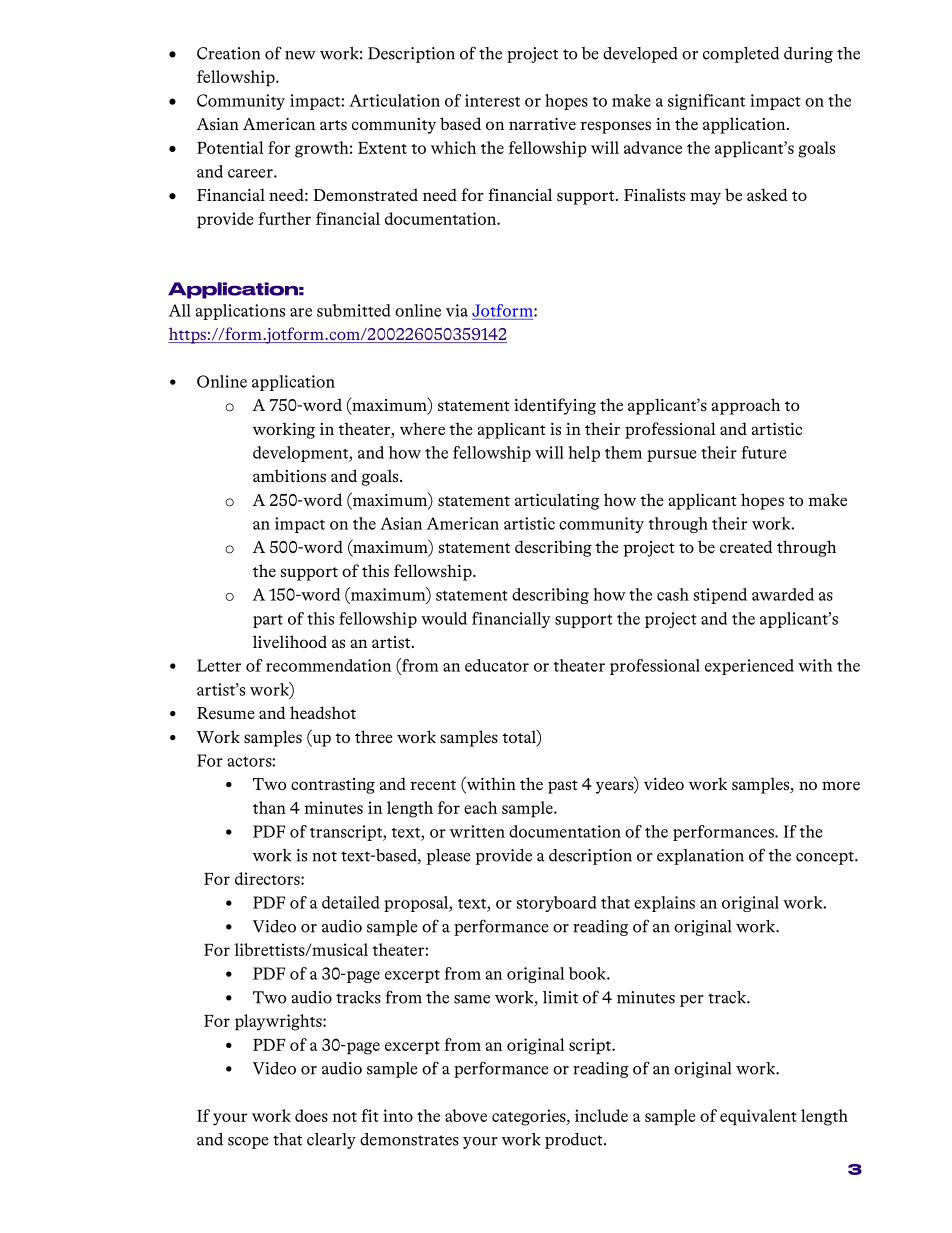  I want to click on categories, so click(530, 1117).
